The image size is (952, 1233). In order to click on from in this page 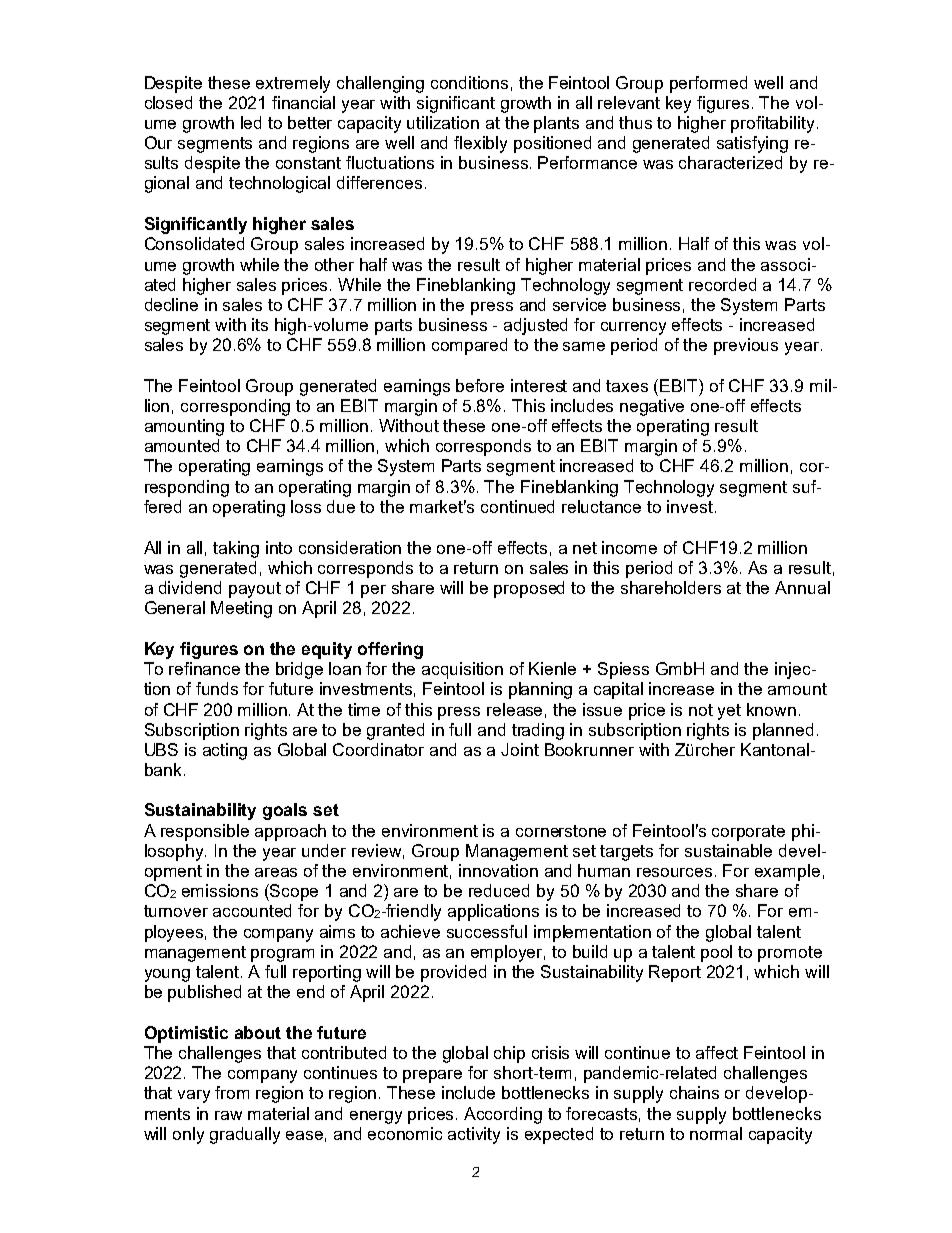, I will do `click(232, 1092)`.
